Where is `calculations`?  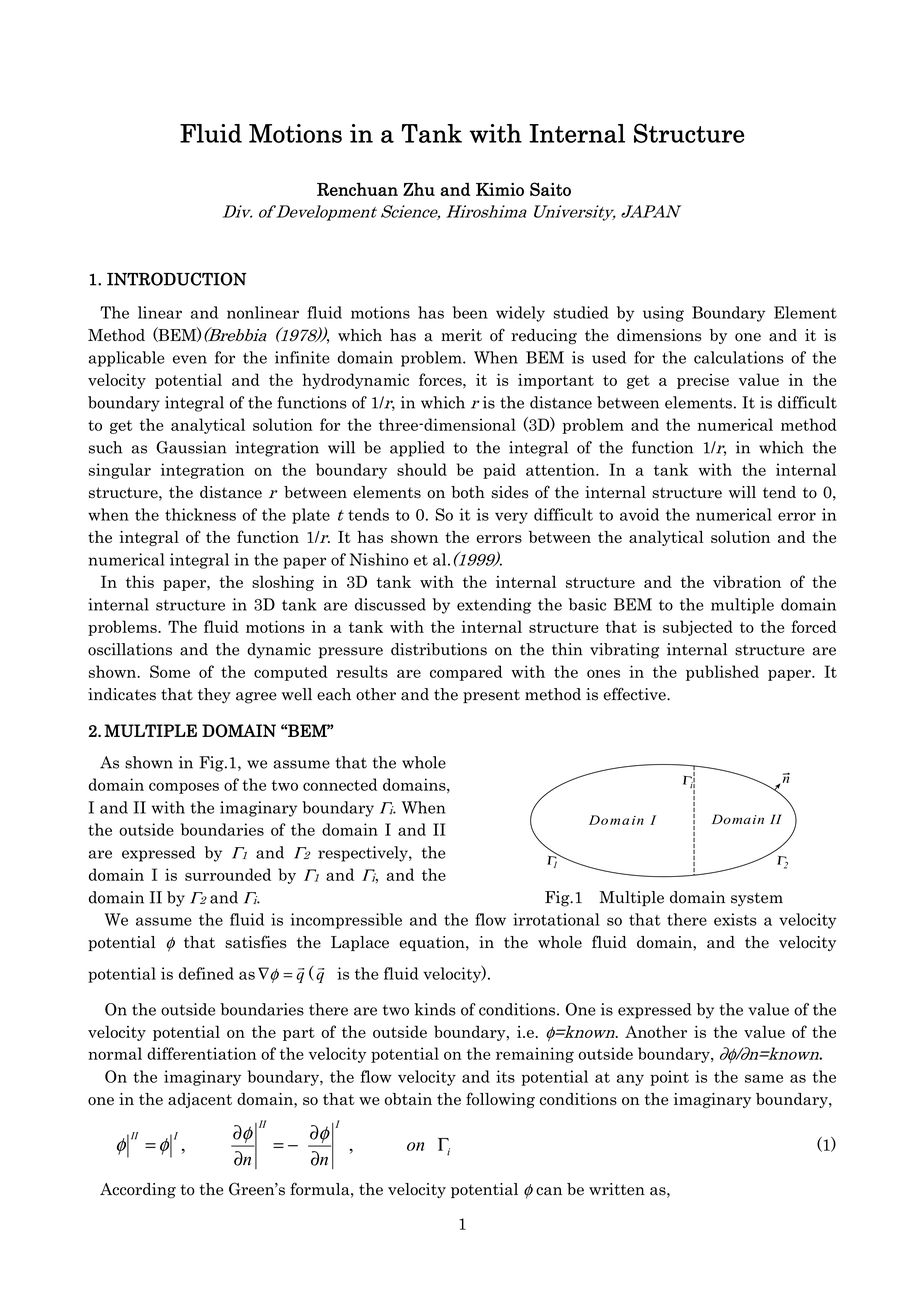 calculations is located at coordinates (739, 357).
